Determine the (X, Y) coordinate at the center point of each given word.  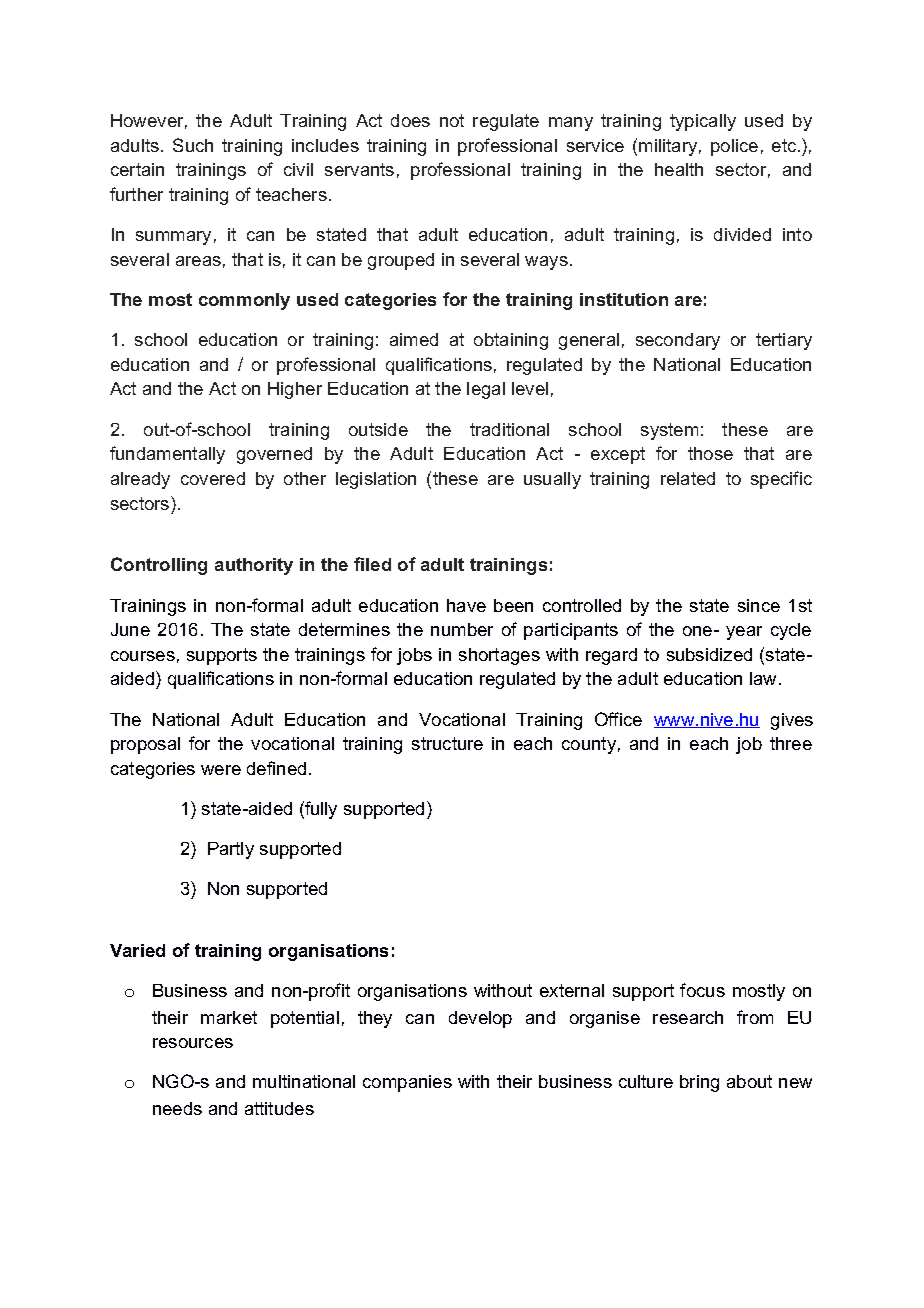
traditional (509, 429)
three (791, 743)
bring (699, 1083)
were (221, 770)
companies (407, 1083)
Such (193, 145)
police (734, 147)
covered (213, 478)
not (452, 120)
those (710, 453)
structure (447, 743)
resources (193, 1043)
